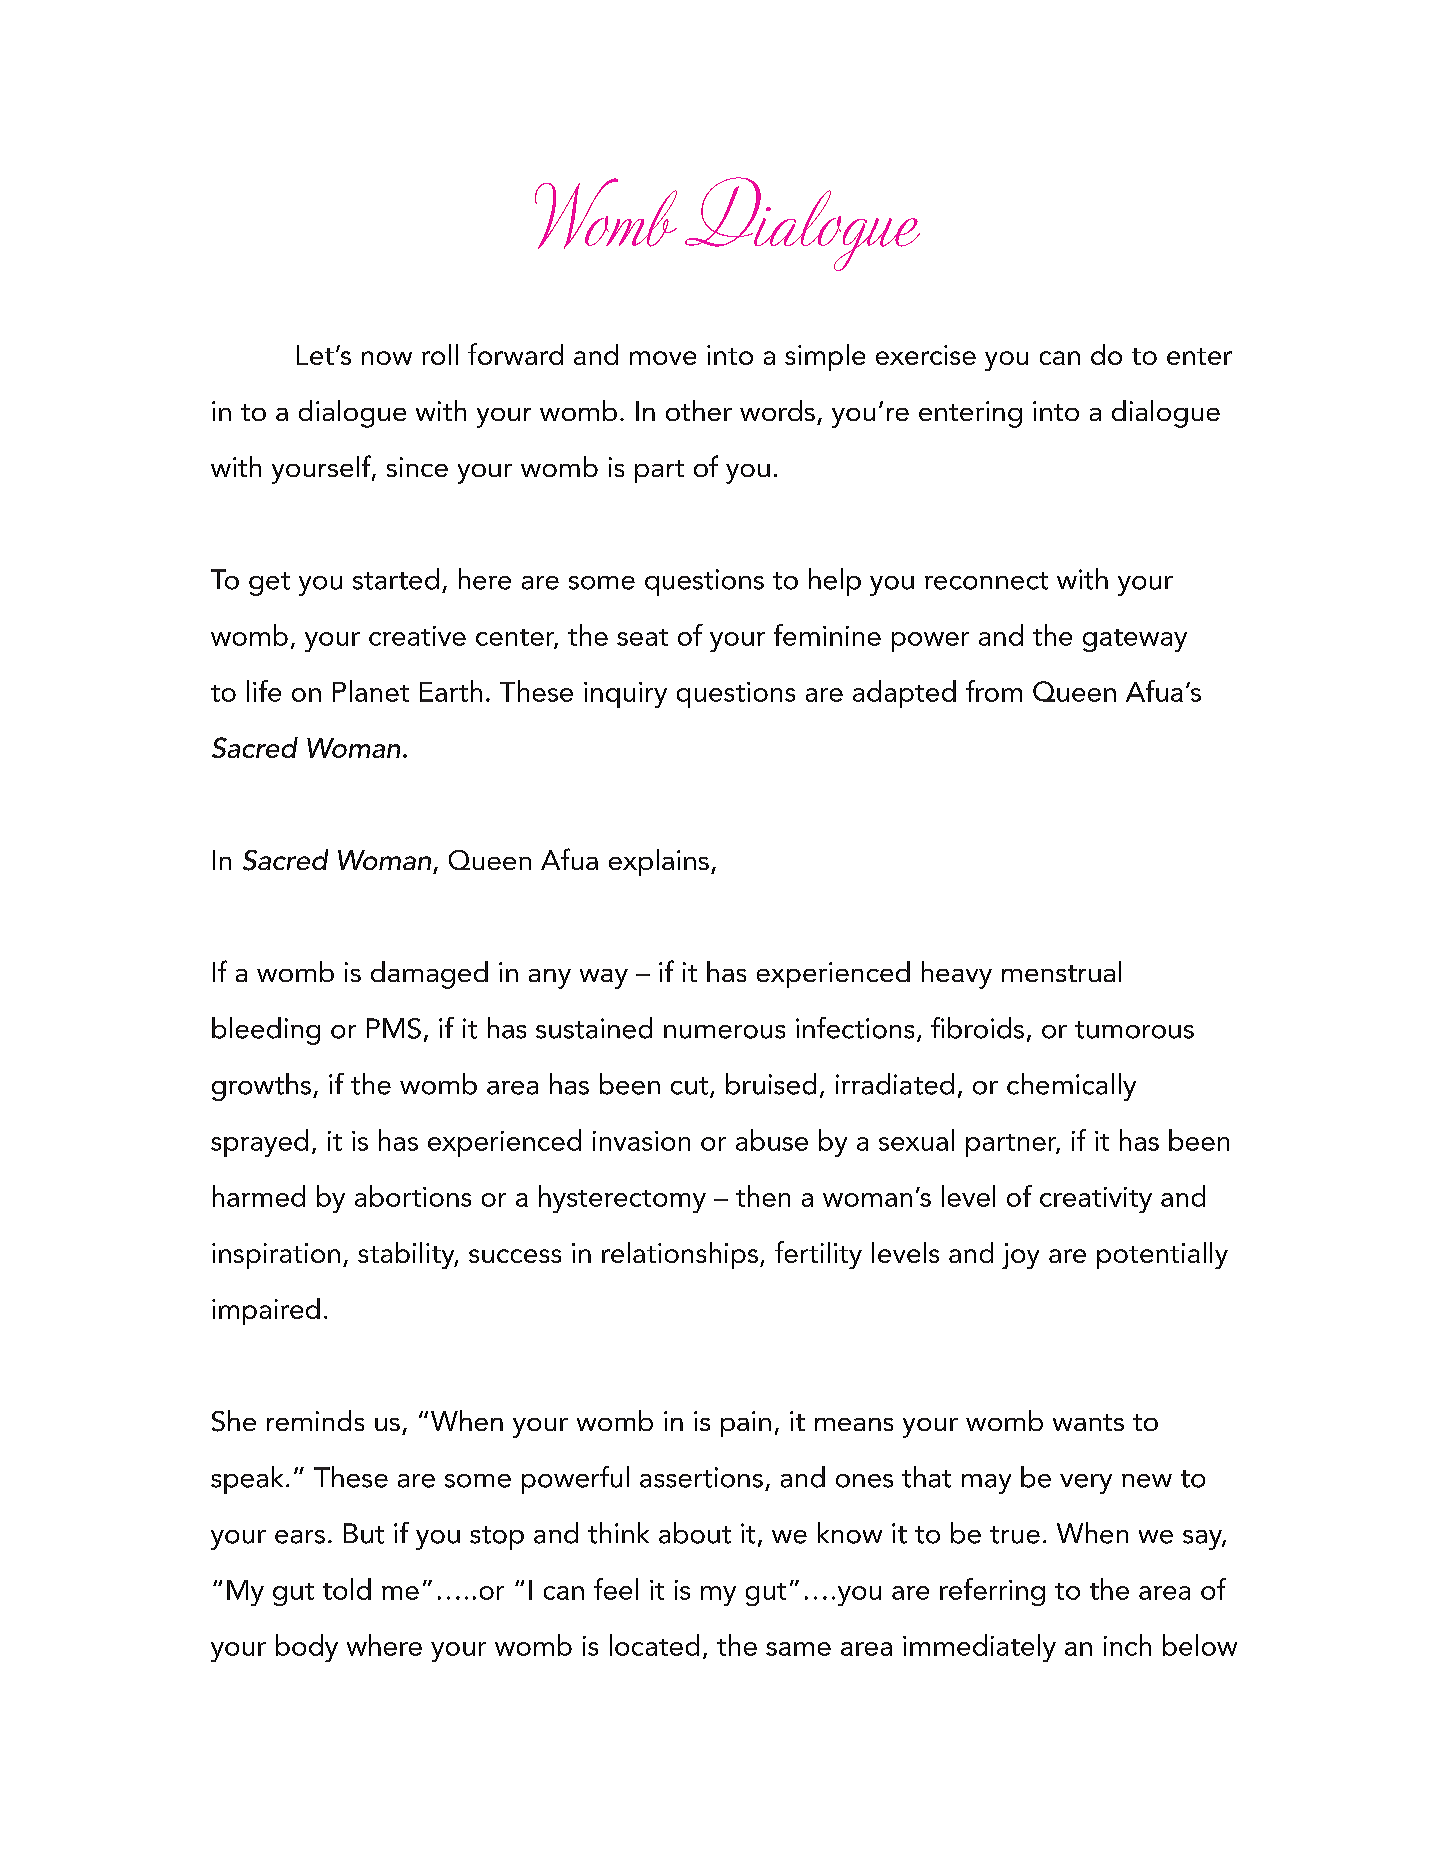 The image size is (1431, 1852). What do you see at coordinates (264, 691) in the screenshot?
I see `life` at bounding box center [264, 691].
